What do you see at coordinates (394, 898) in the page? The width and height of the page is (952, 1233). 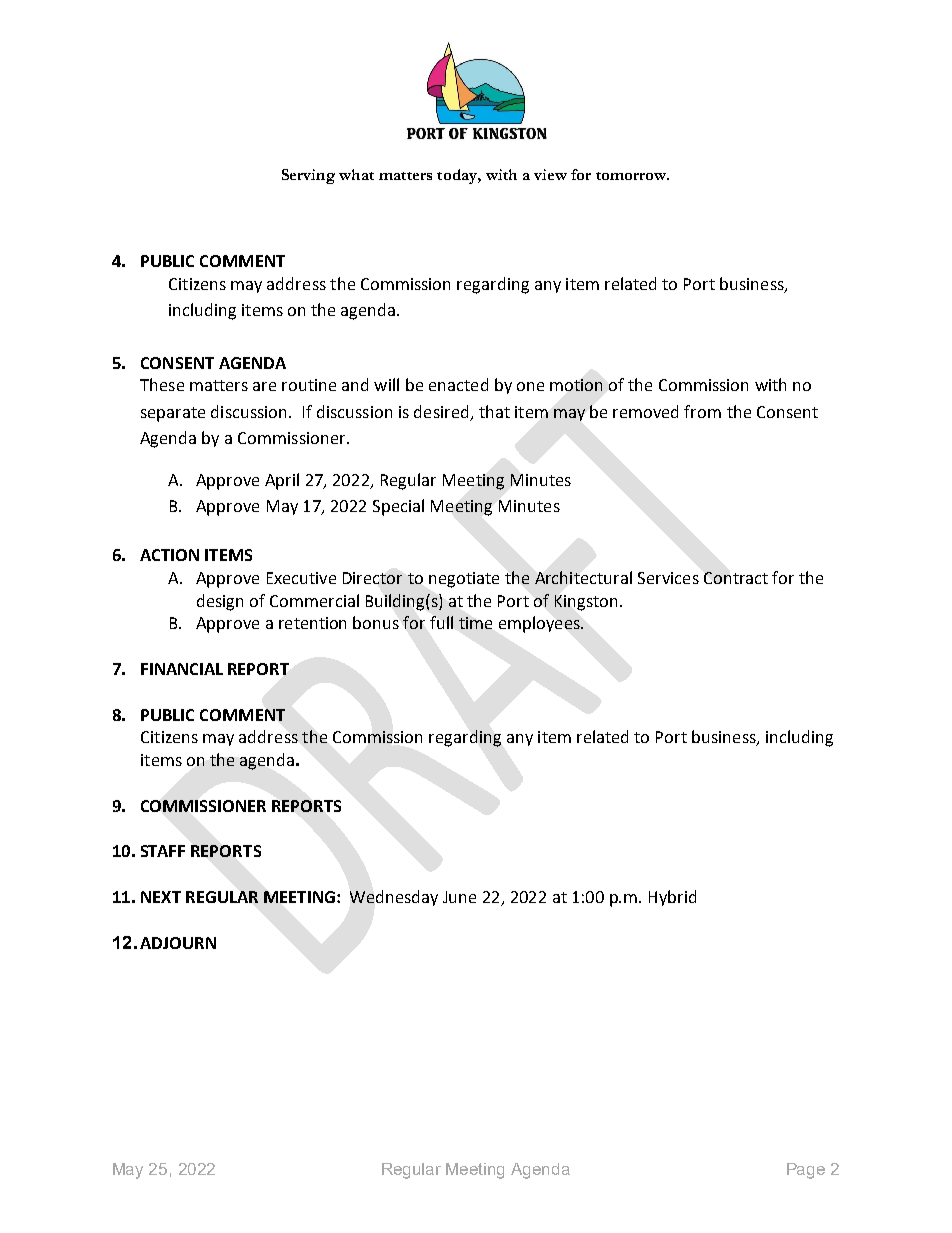 I see `Wednesday` at bounding box center [394, 898].
